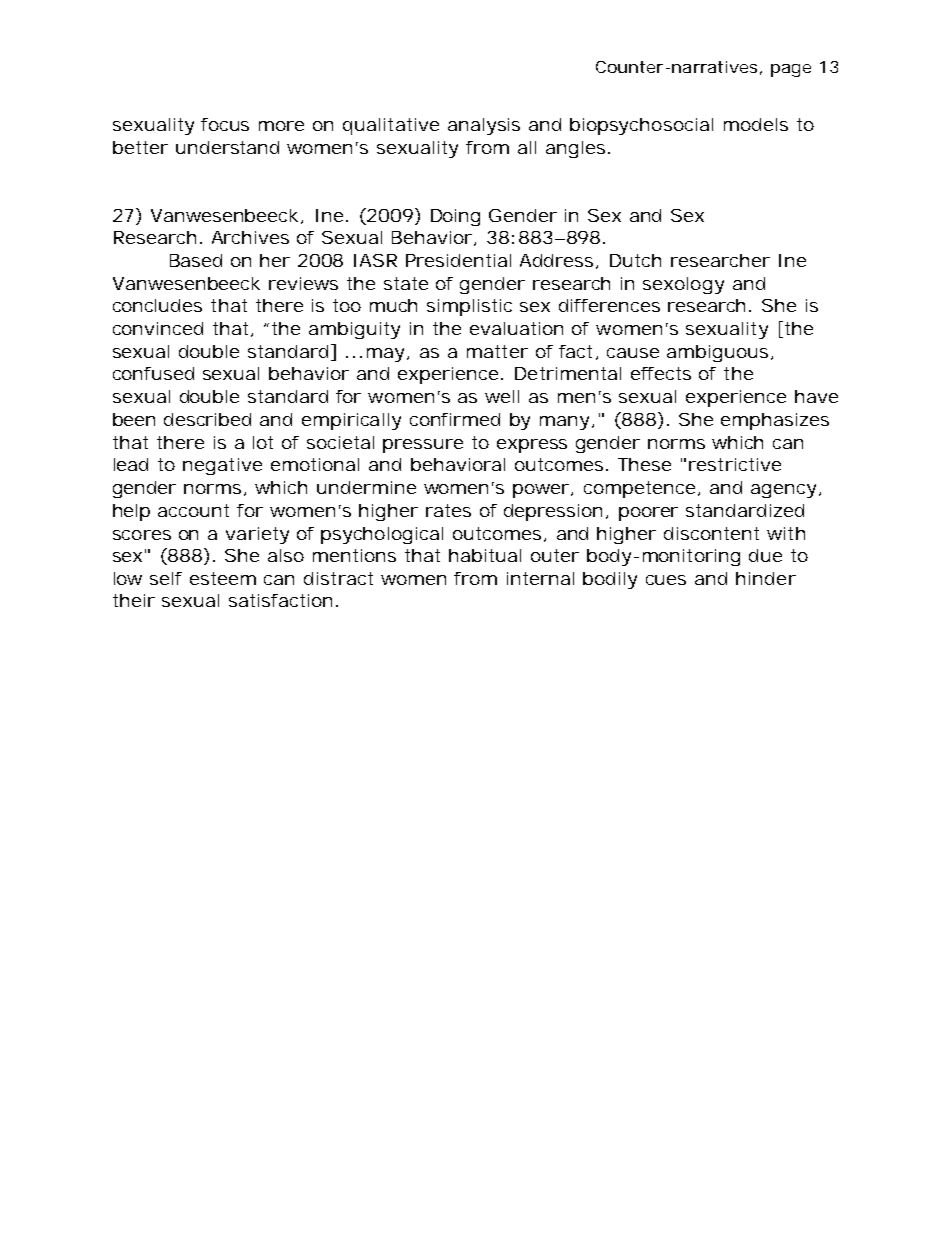 The image size is (952, 1233). Describe the element at coordinates (683, 285) in the screenshot. I see `sexology` at that location.
